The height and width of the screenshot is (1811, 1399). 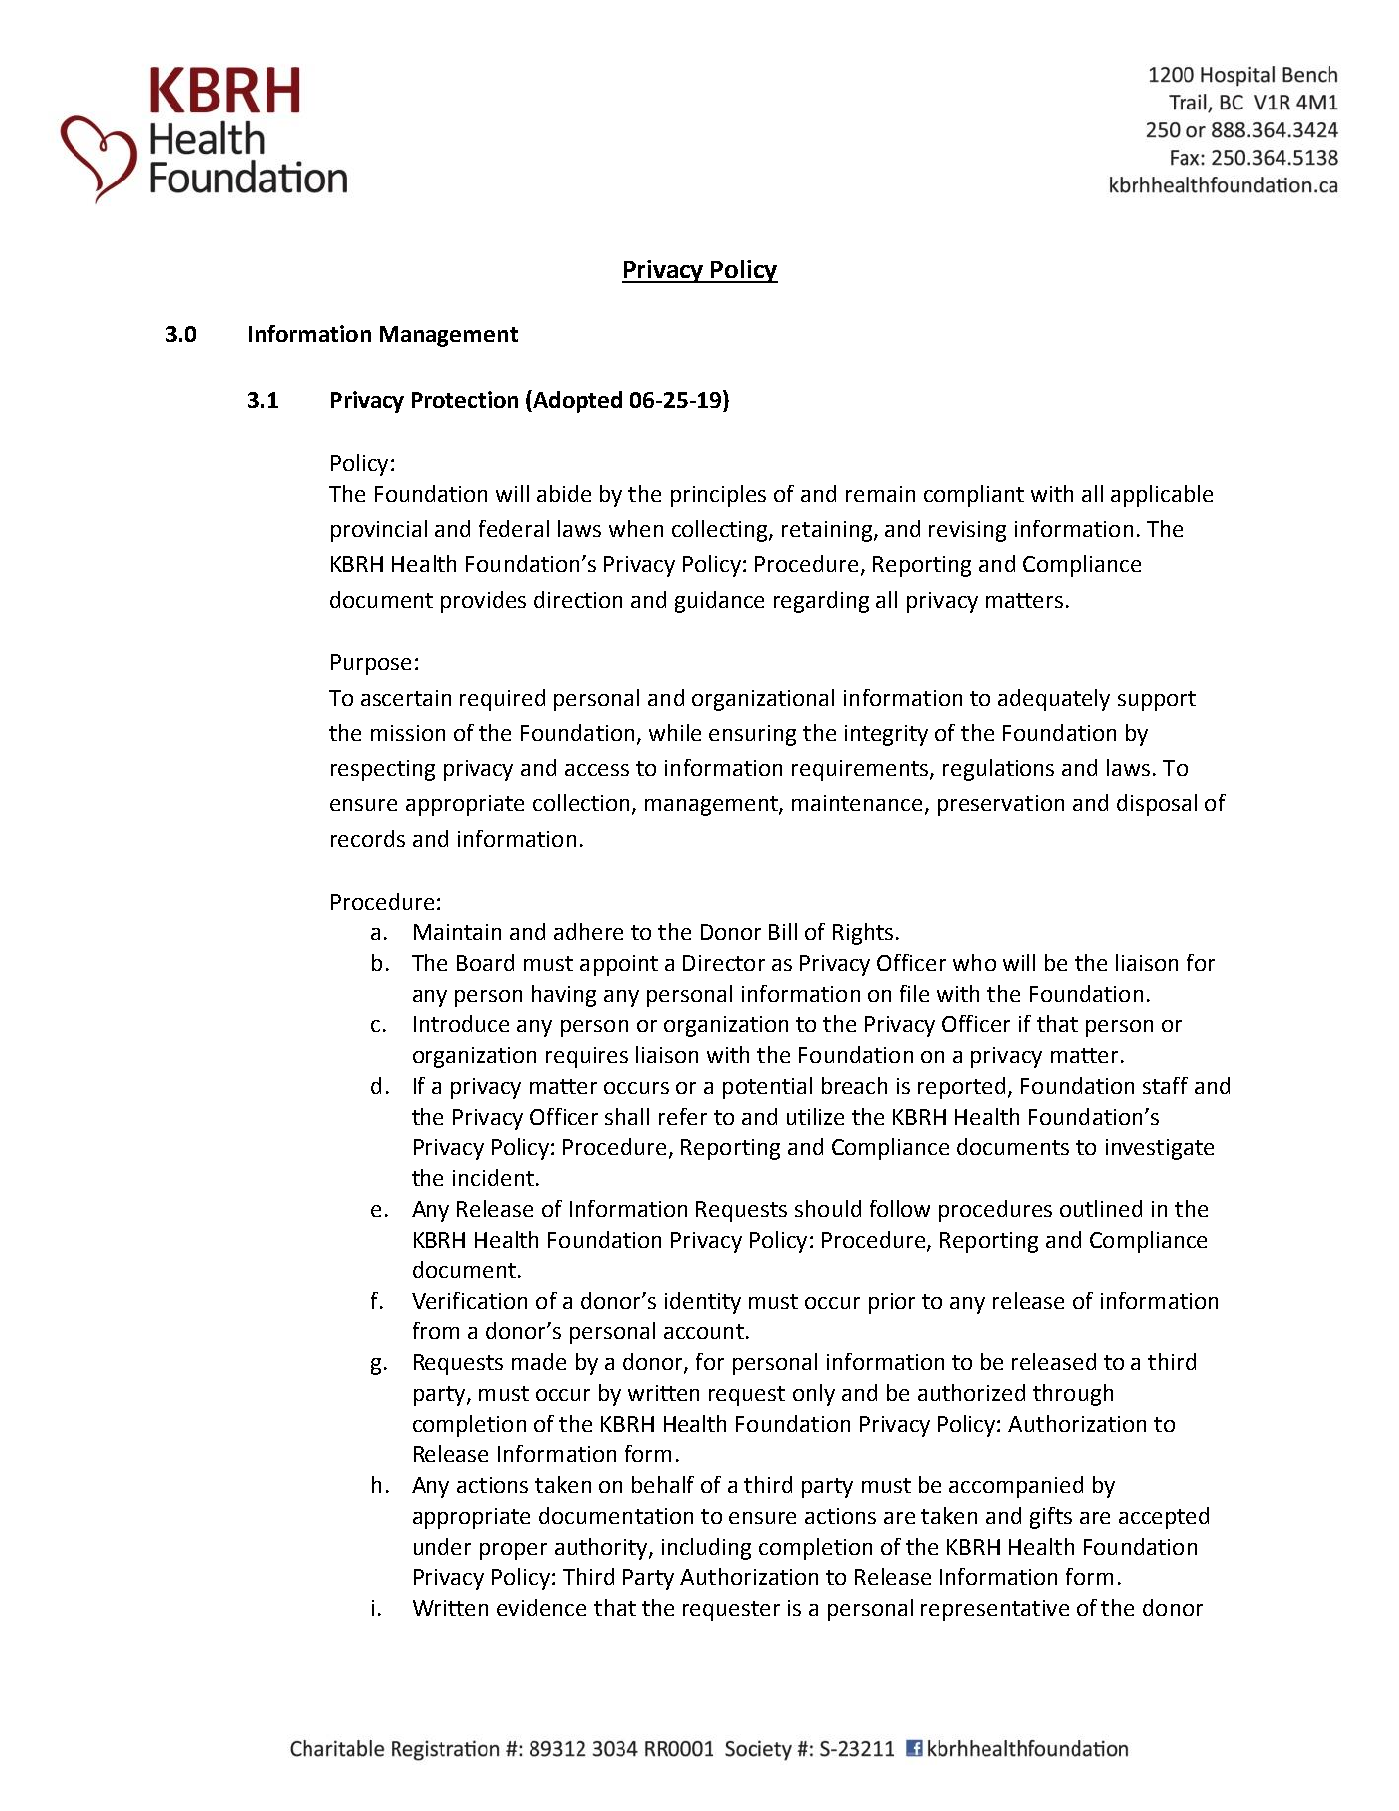 What do you see at coordinates (465, 399) in the screenshot?
I see `Protection` at bounding box center [465, 399].
